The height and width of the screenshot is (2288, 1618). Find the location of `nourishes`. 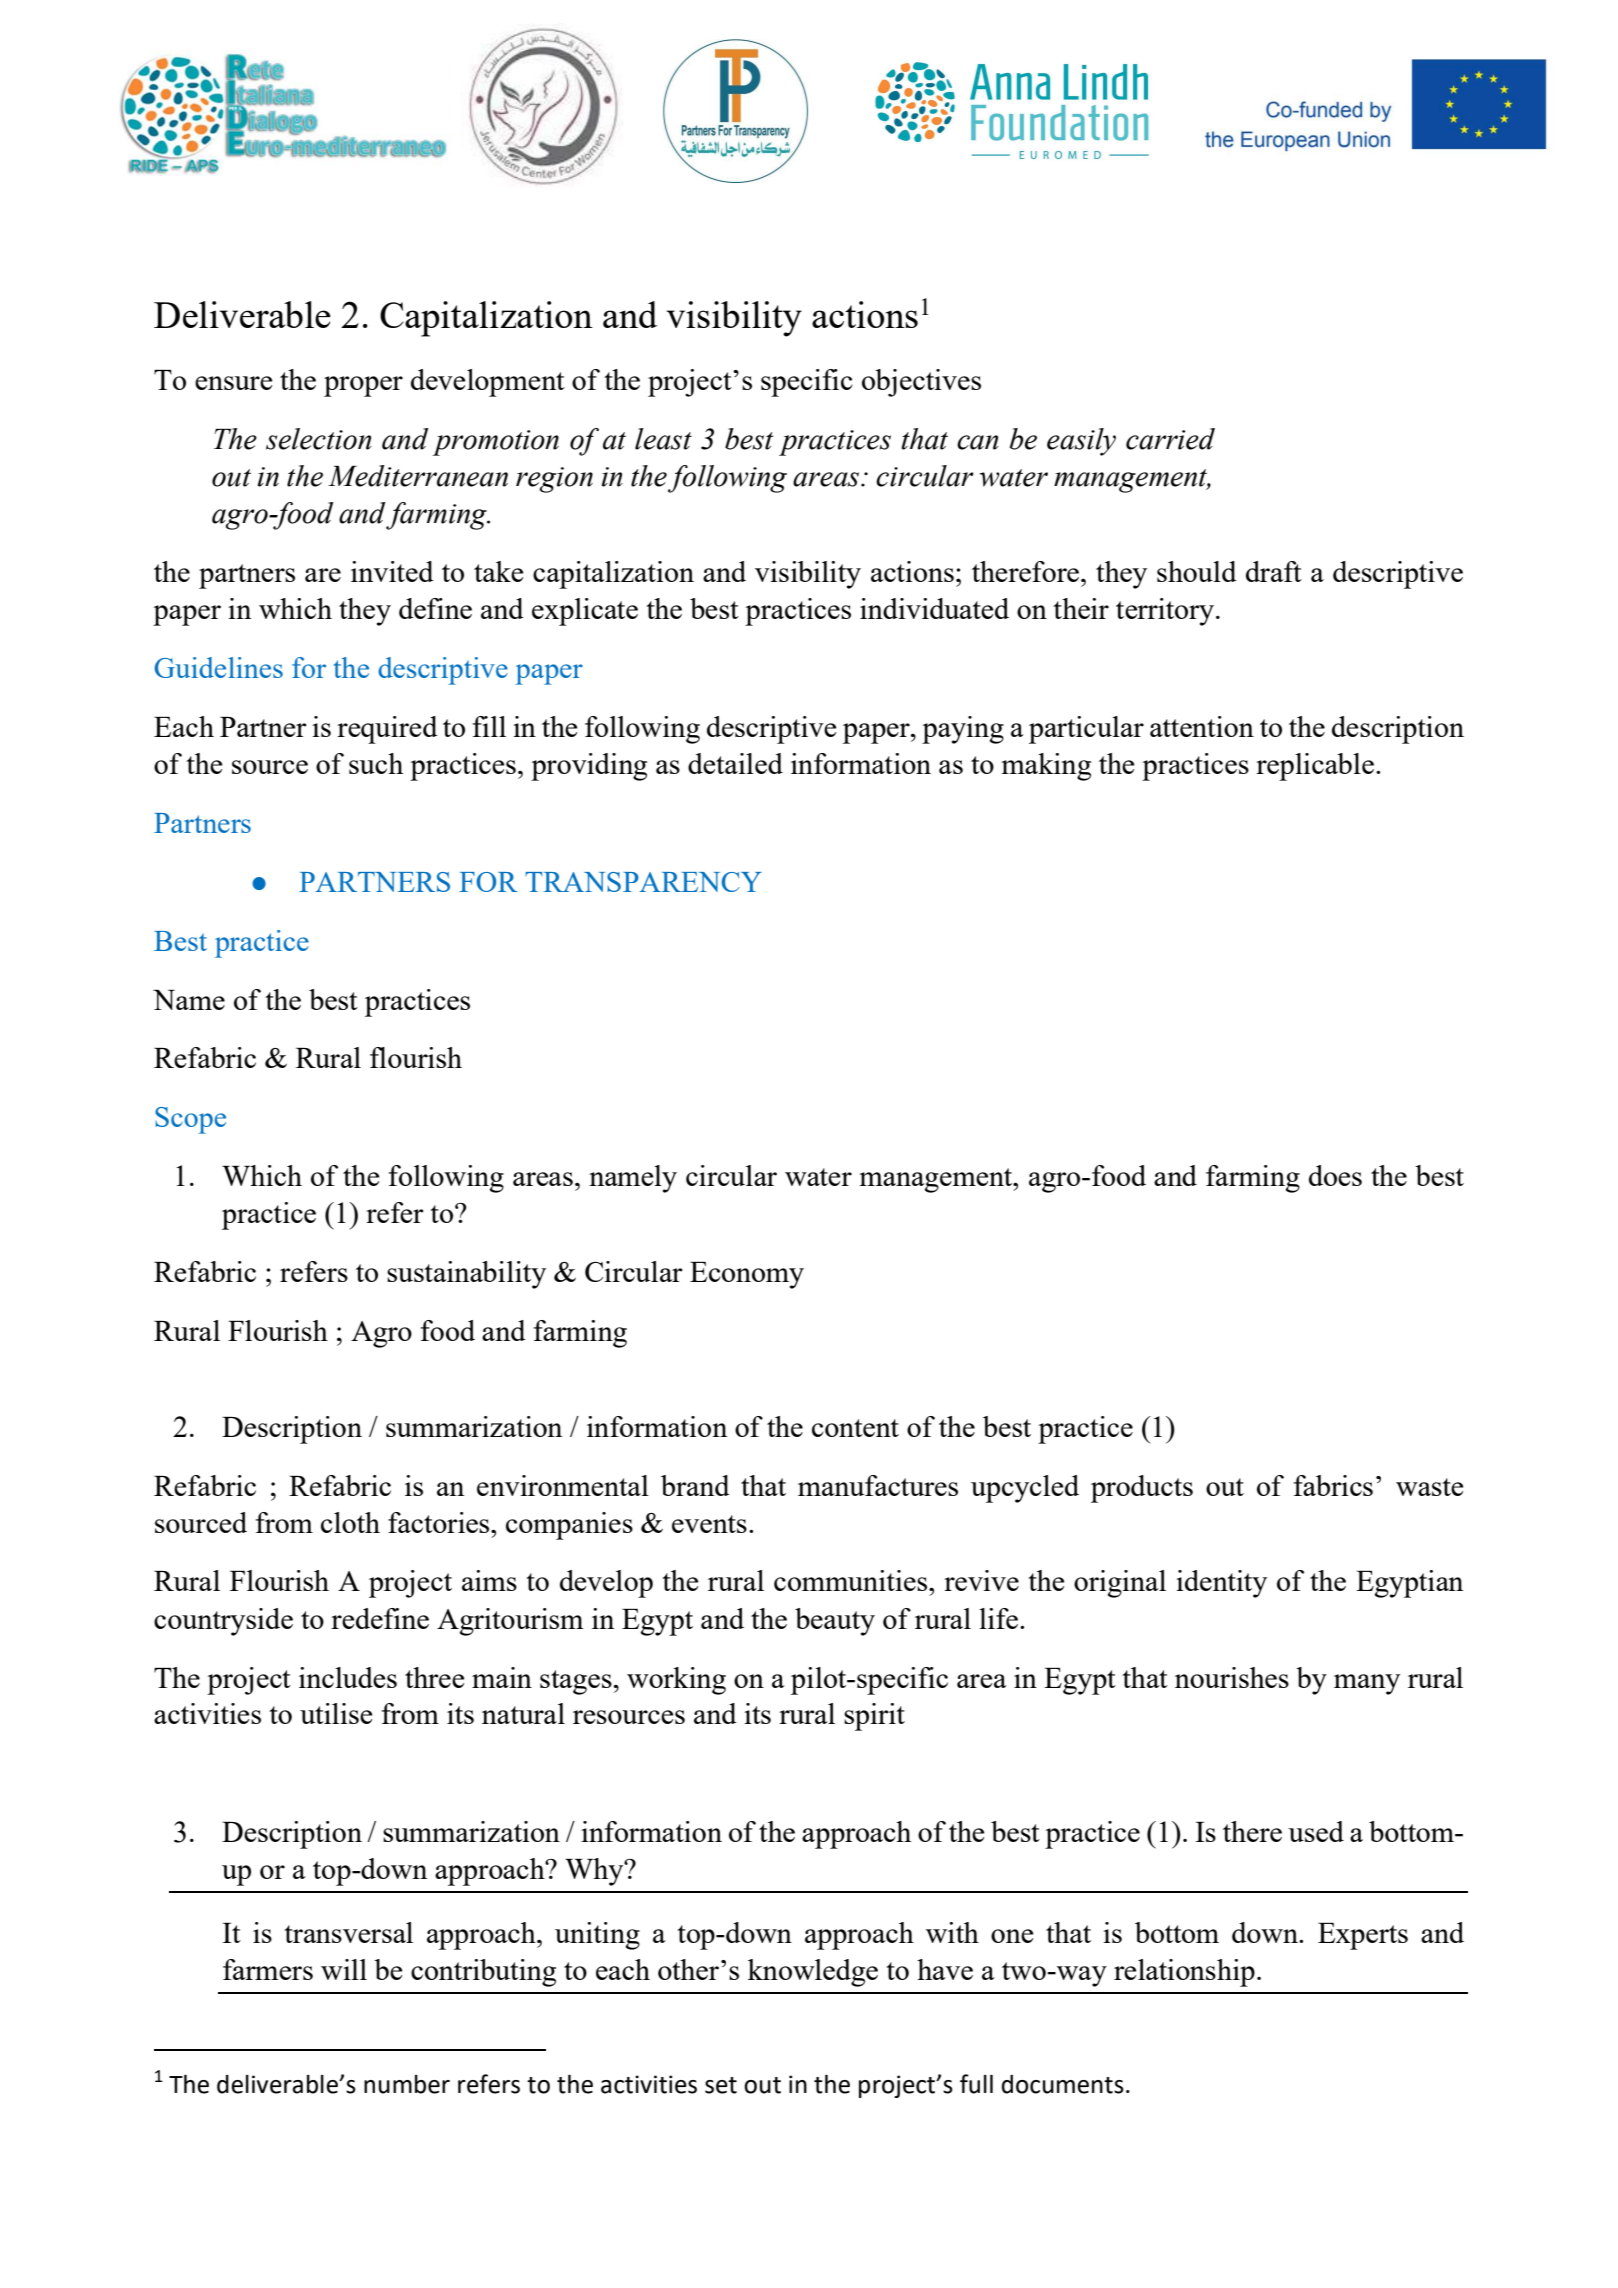

nourishes is located at coordinates (1232, 1677).
